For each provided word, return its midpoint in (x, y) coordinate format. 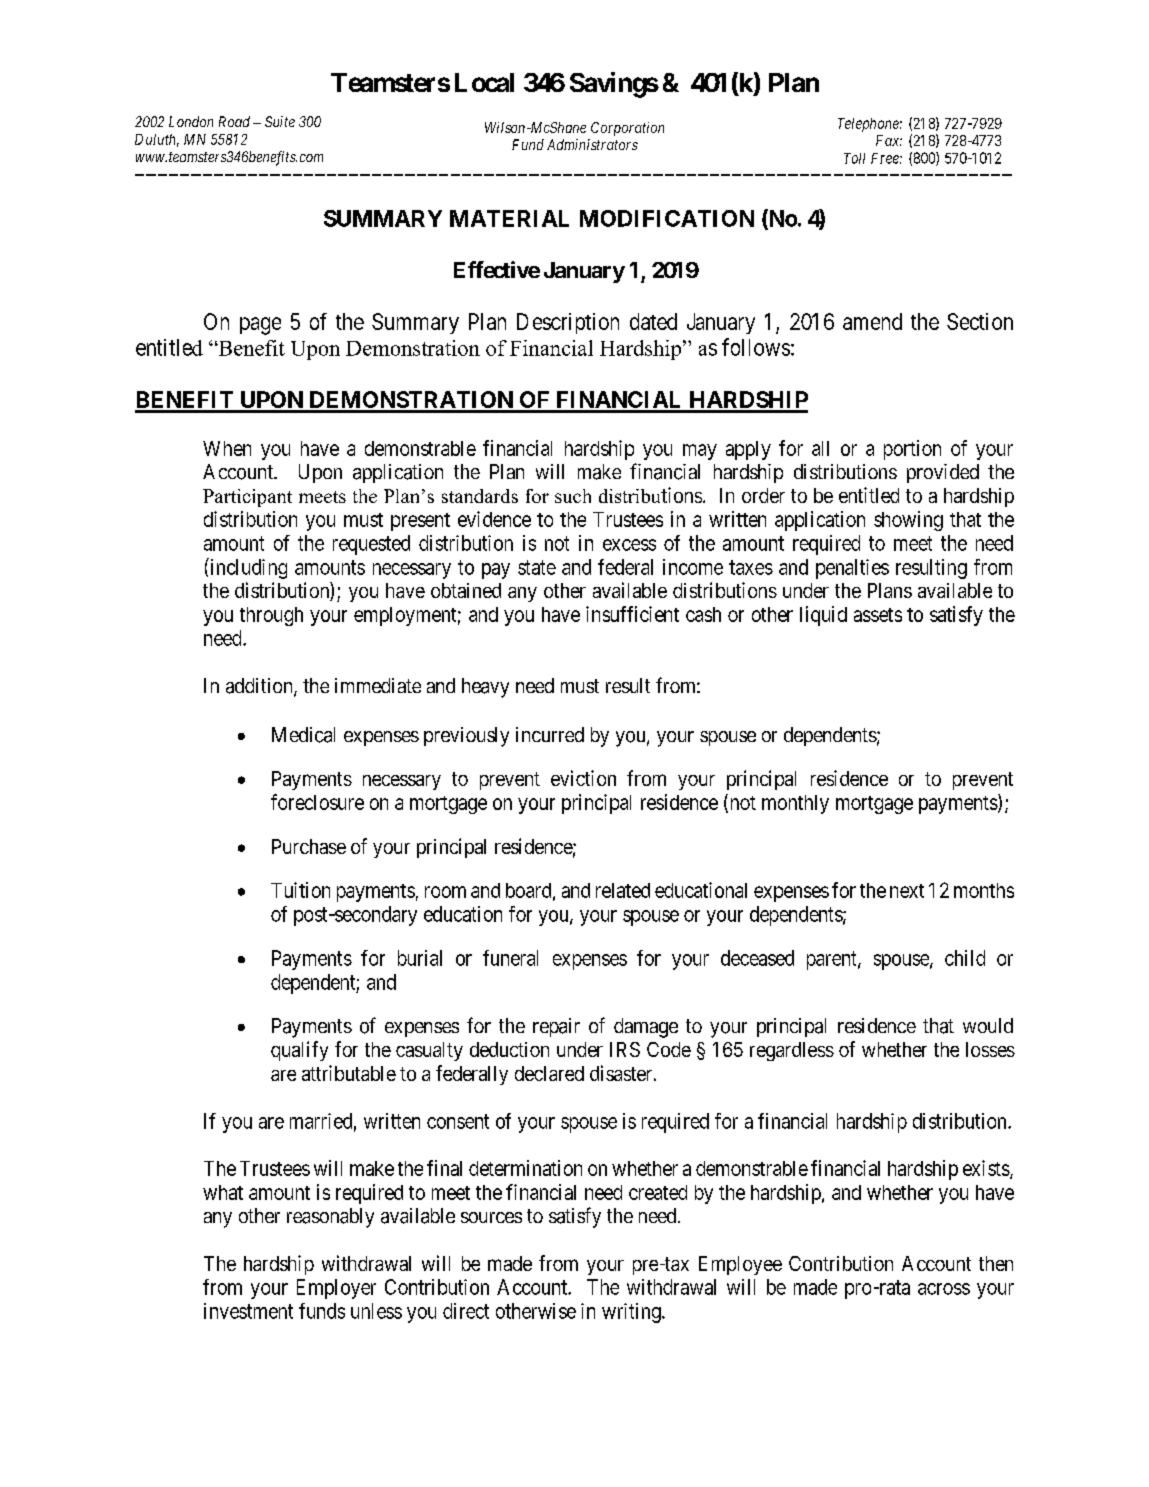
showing (908, 521)
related (623, 890)
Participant (247, 498)
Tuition (300, 890)
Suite (280, 121)
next (907, 891)
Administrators (592, 144)
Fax (889, 140)
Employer (336, 1289)
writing (632, 1313)
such (573, 496)
